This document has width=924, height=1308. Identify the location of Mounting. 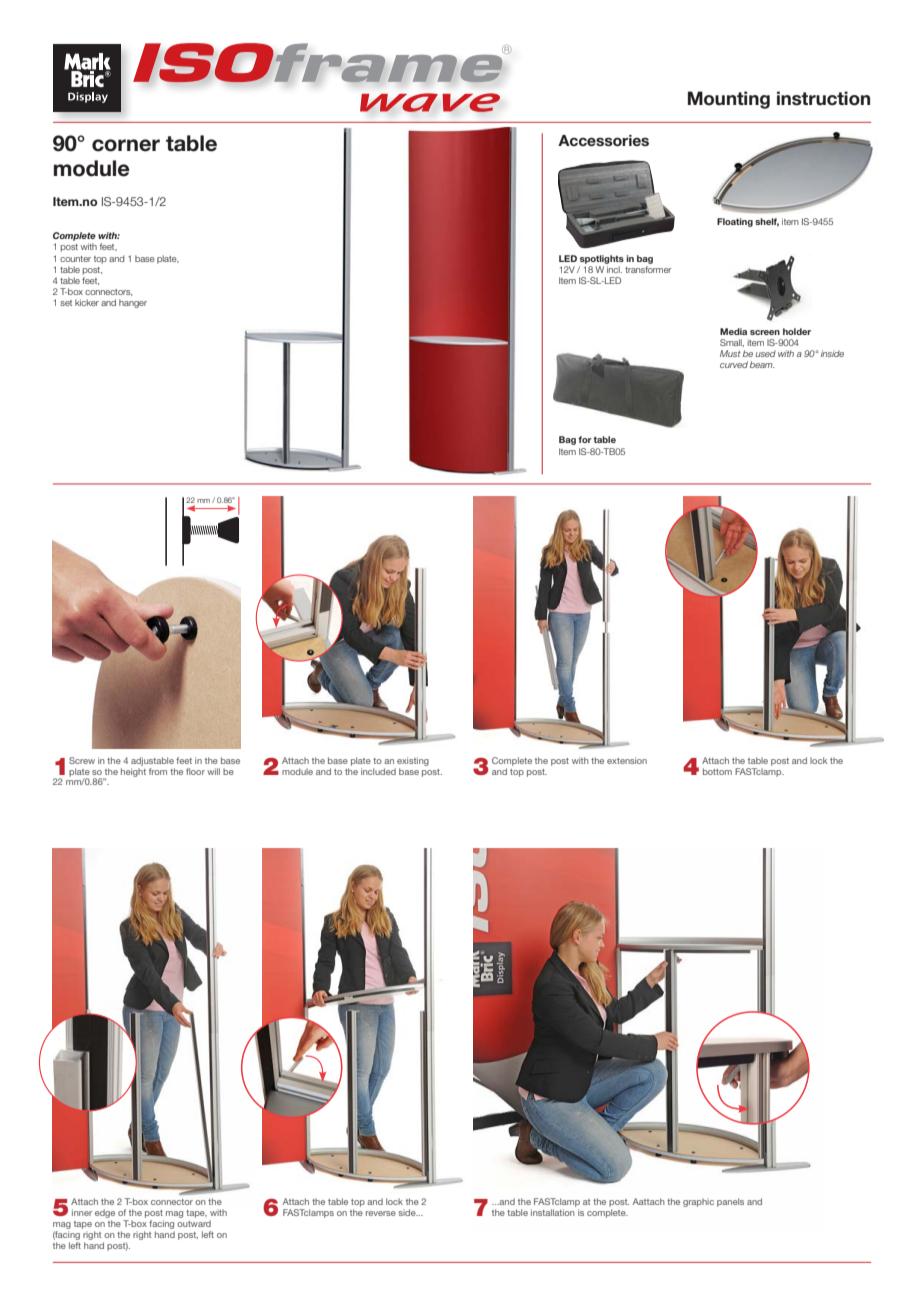
(729, 100).
